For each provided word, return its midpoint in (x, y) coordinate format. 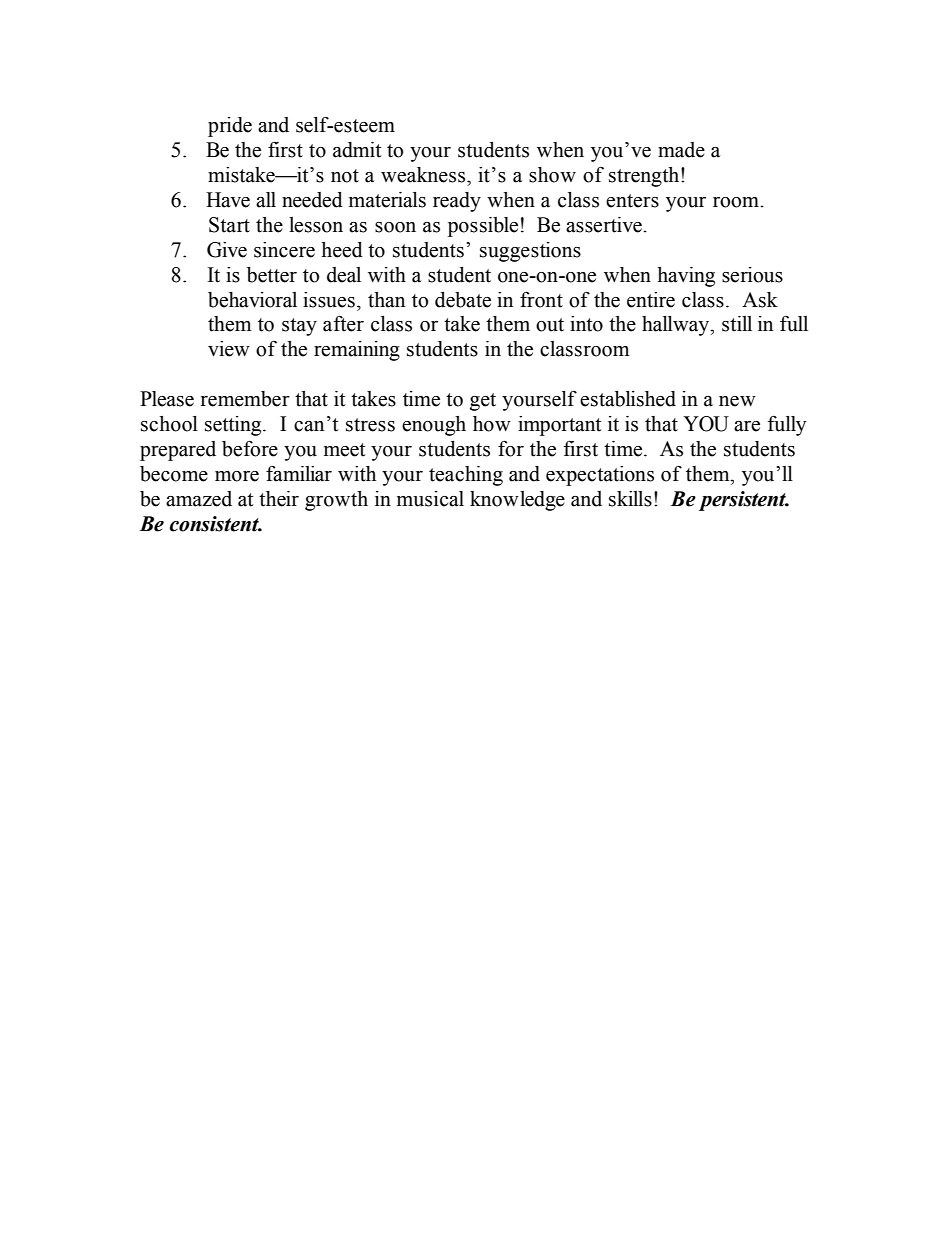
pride (230, 127)
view (229, 349)
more (237, 476)
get (483, 402)
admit (357, 150)
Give (227, 250)
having (686, 277)
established (628, 399)
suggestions (530, 252)
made (681, 150)
